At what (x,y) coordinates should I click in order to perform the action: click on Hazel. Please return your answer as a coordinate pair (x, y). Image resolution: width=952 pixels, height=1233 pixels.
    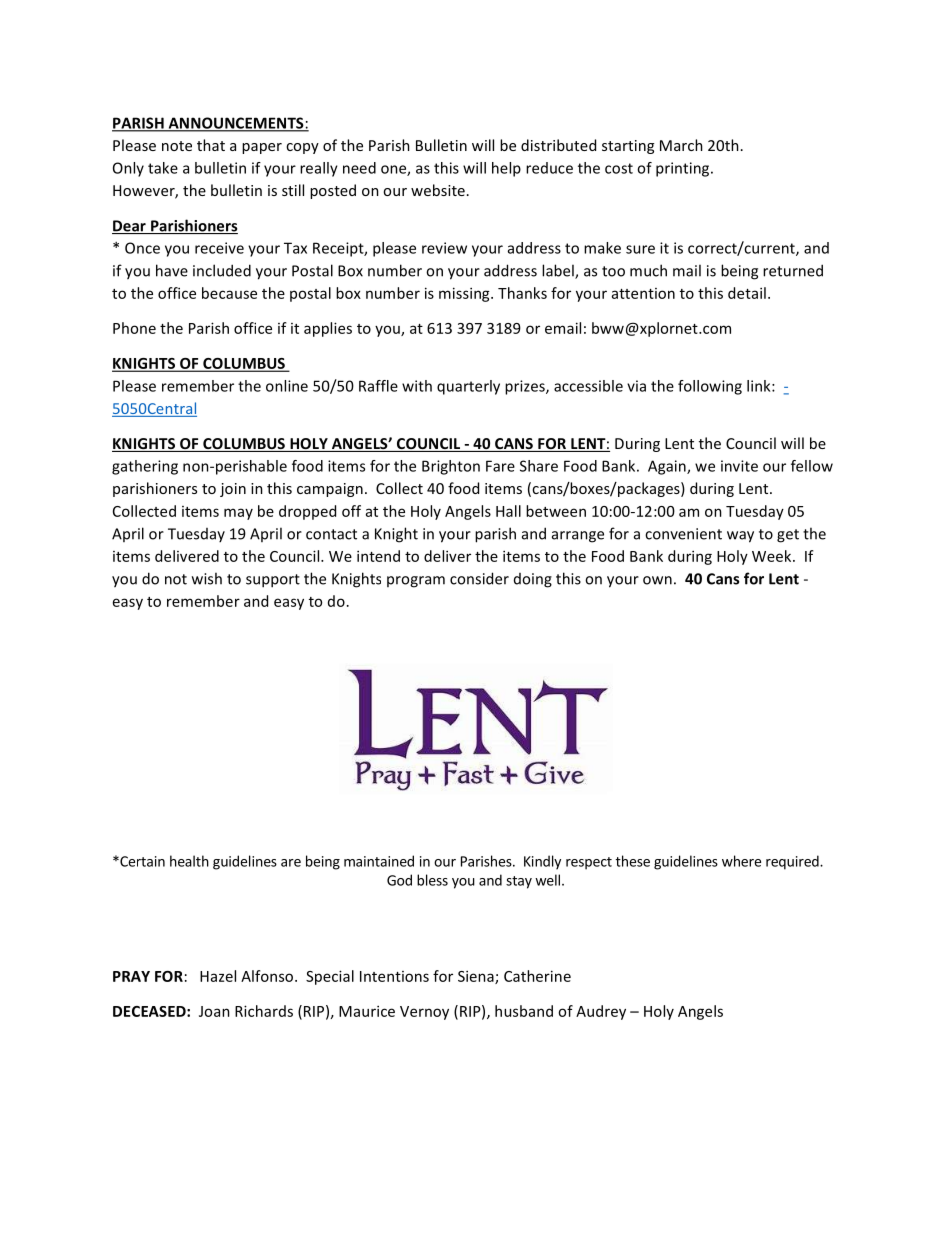
    Looking at the image, I should click on (218, 976).
